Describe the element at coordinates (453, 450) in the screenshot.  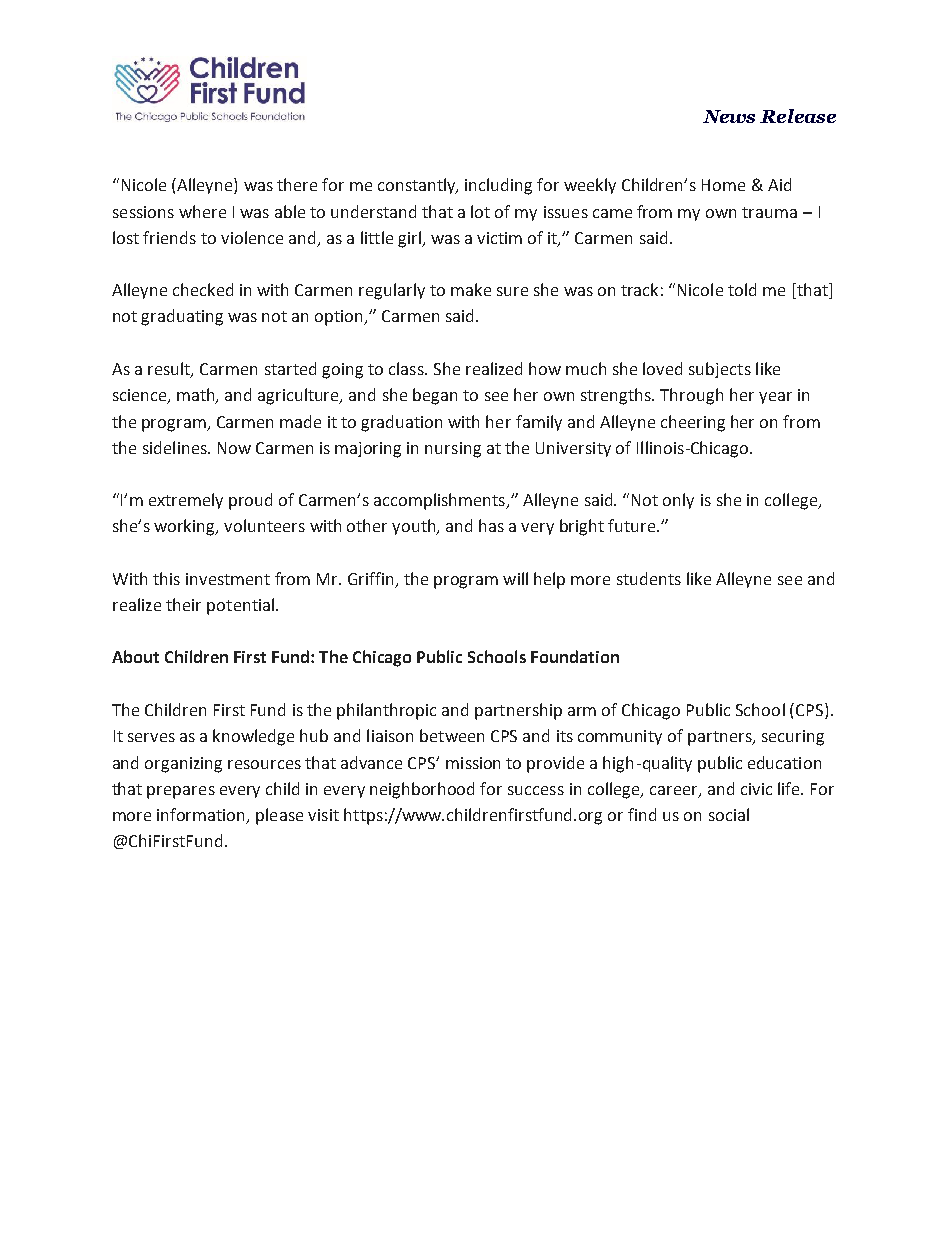
I see `nursing` at that location.
